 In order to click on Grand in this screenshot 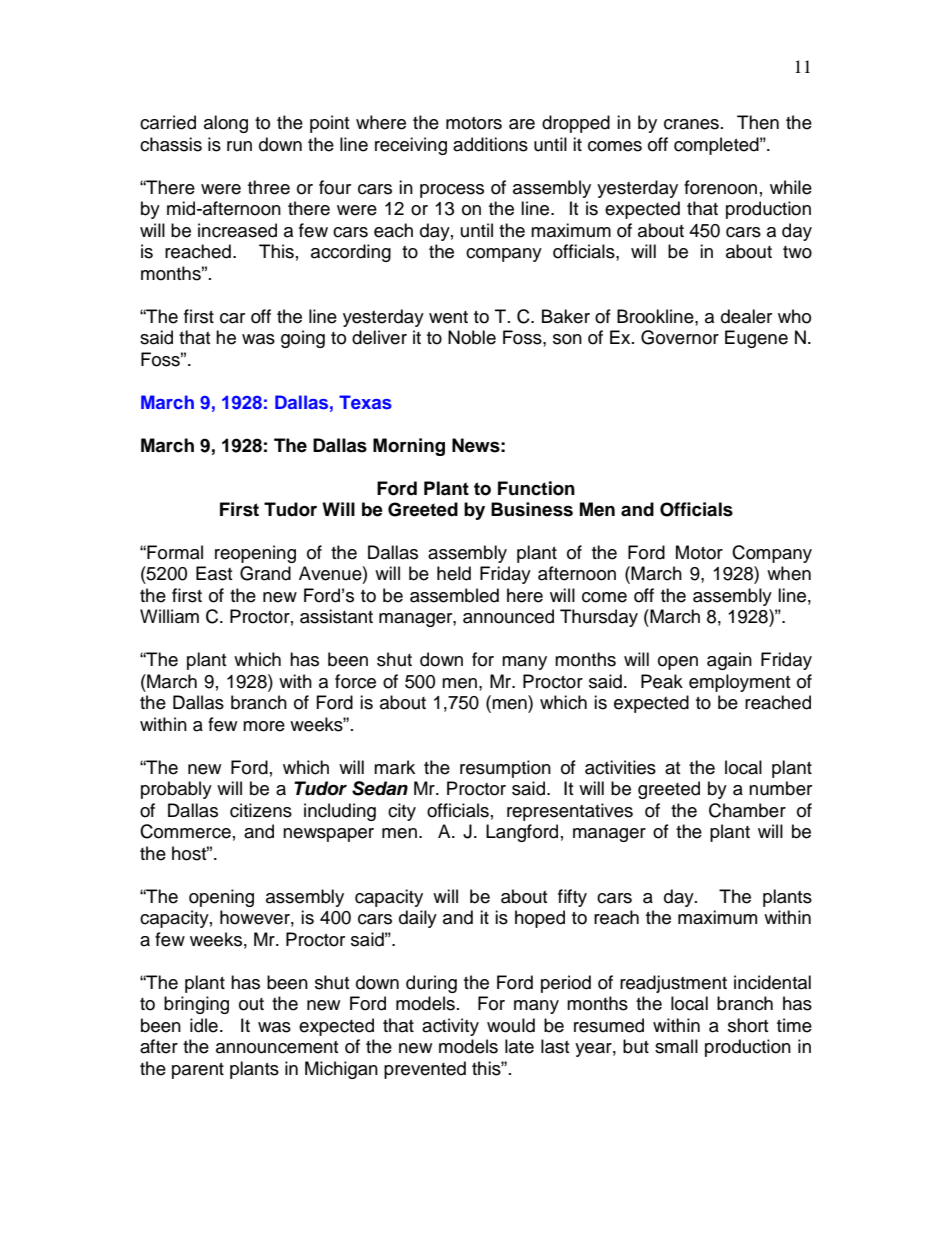, I will do `click(265, 573)`.
